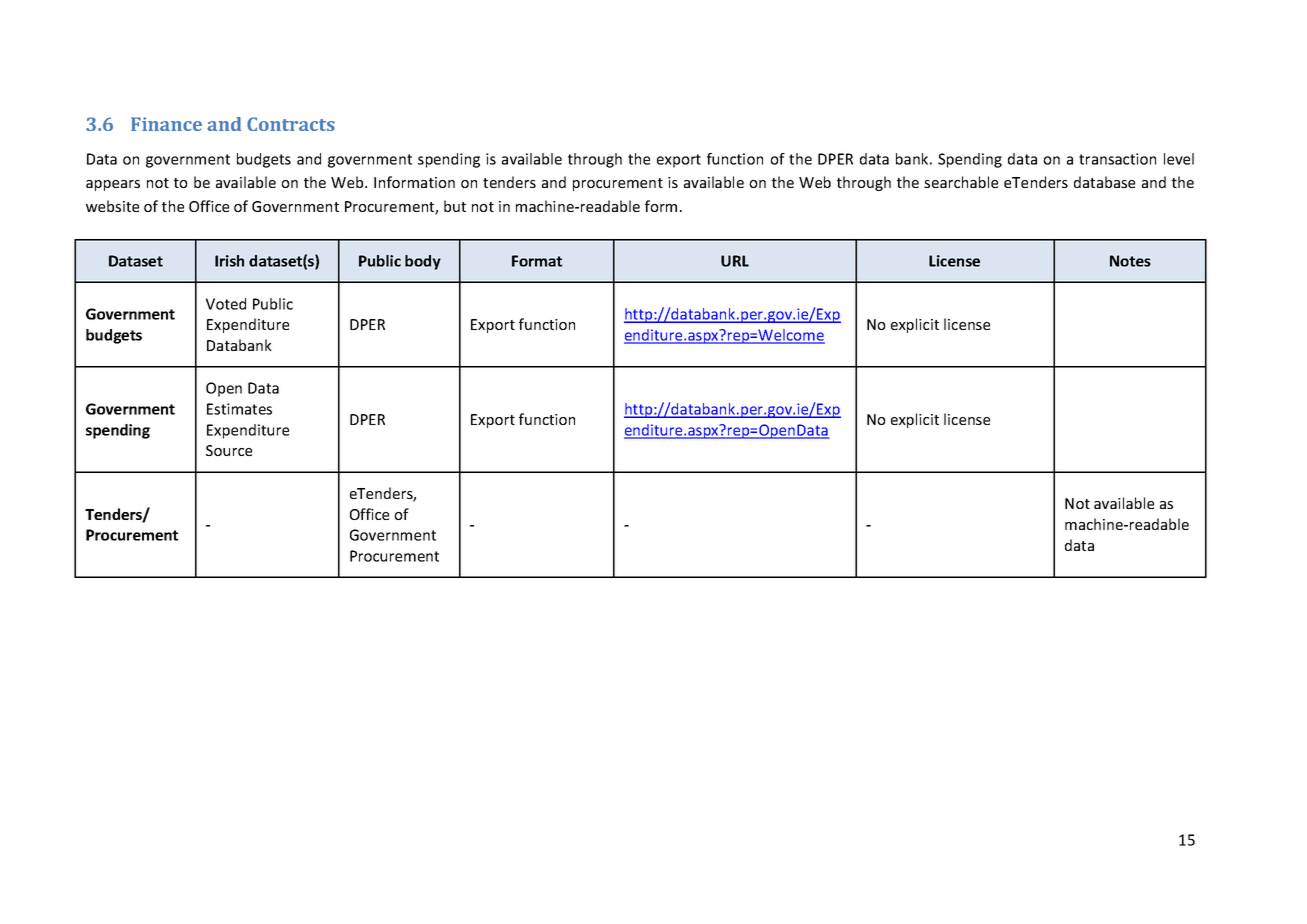 This screenshot has height=924, width=1307. Describe the element at coordinates (226, 304) in the screenshot. I see `Voted` at that location.
